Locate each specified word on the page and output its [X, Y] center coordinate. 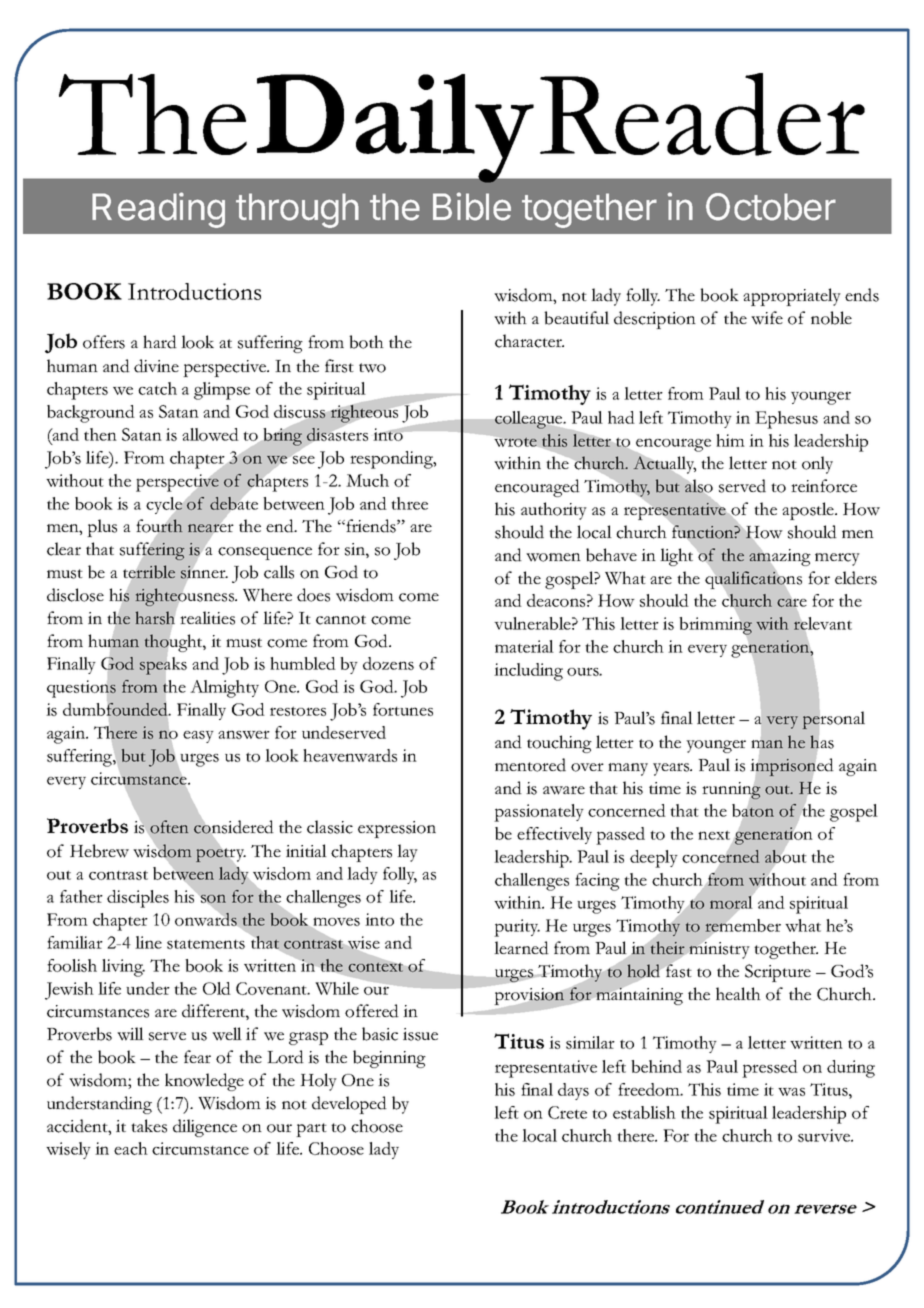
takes [149, 1126]
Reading [158, 210]
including [528, 672]
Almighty [224, 689]
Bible [472, 206]
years [672, 769]
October [771, 207]
